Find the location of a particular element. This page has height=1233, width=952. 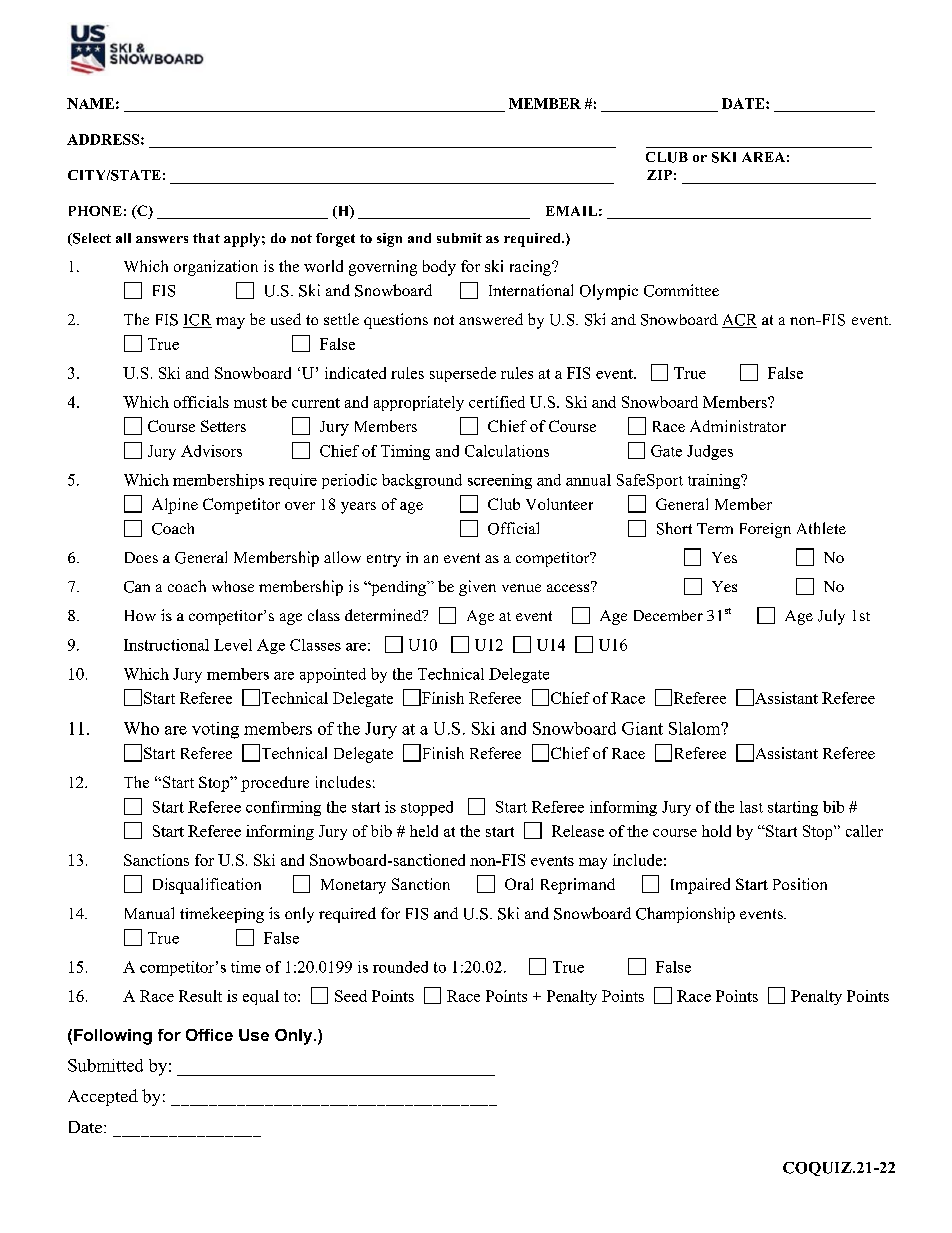

Championship is located at coordinates (685, 915).
